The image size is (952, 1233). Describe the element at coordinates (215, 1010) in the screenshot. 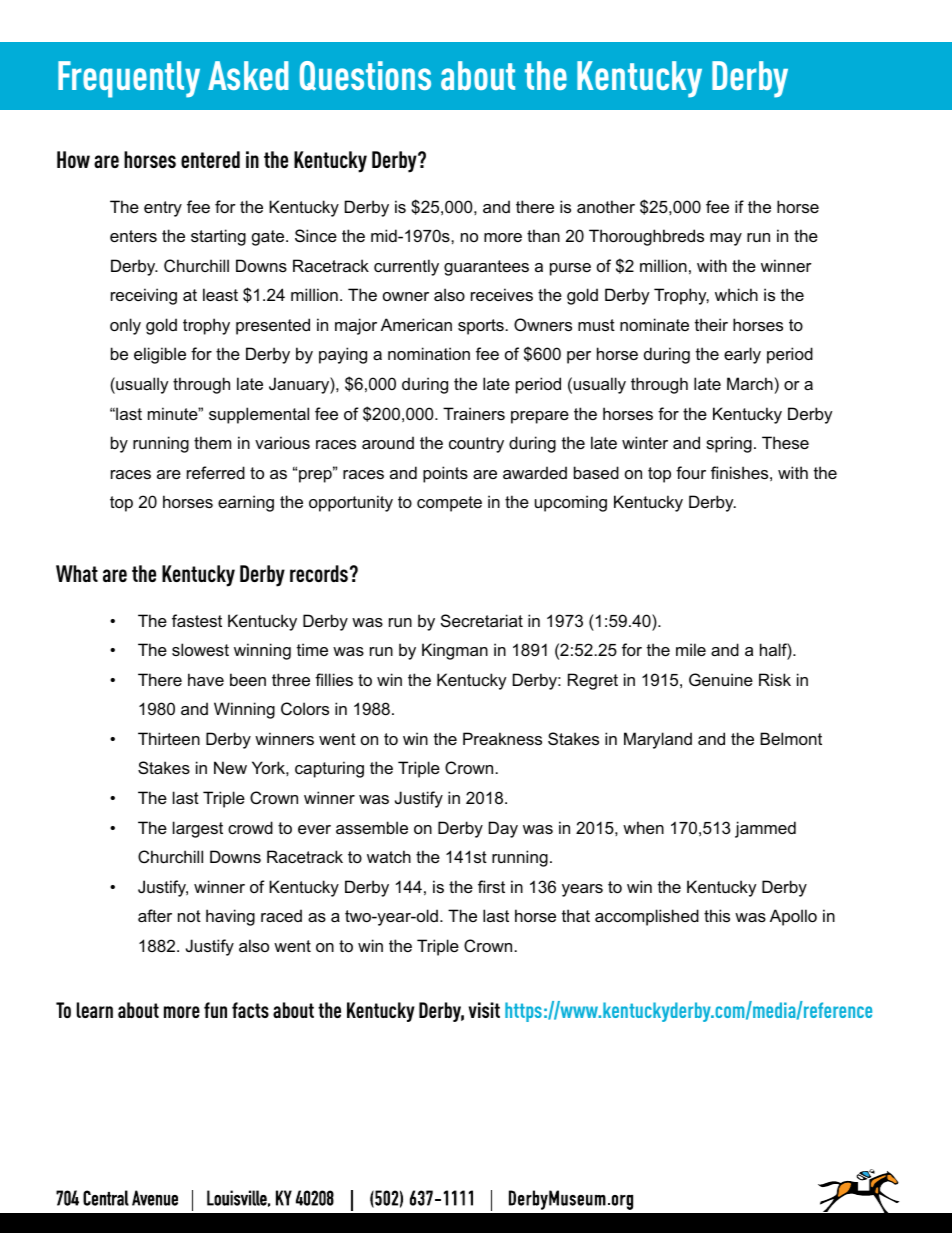

I see `fun` at that location.
